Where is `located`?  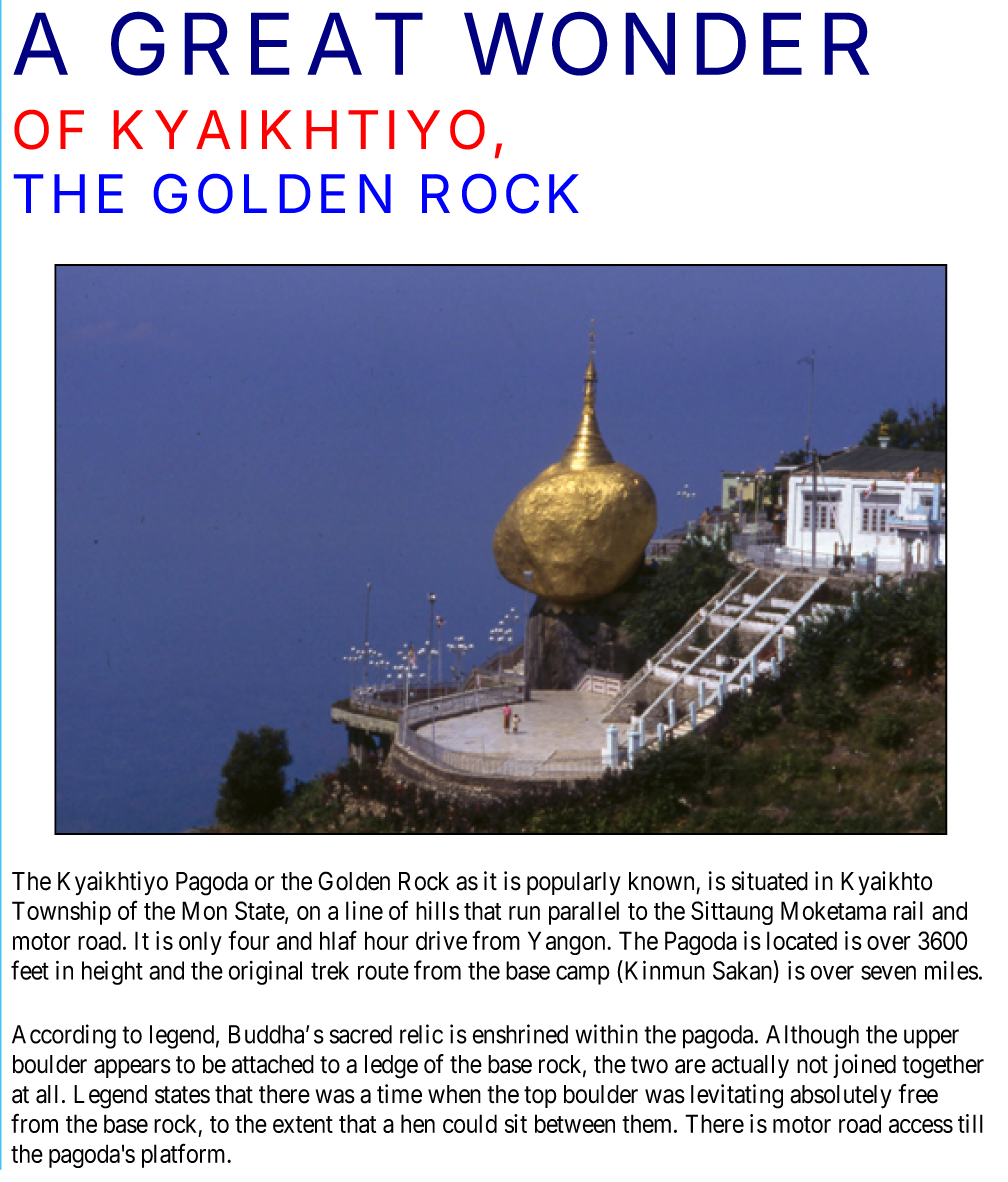
located is located at coordinates (802, 940).
